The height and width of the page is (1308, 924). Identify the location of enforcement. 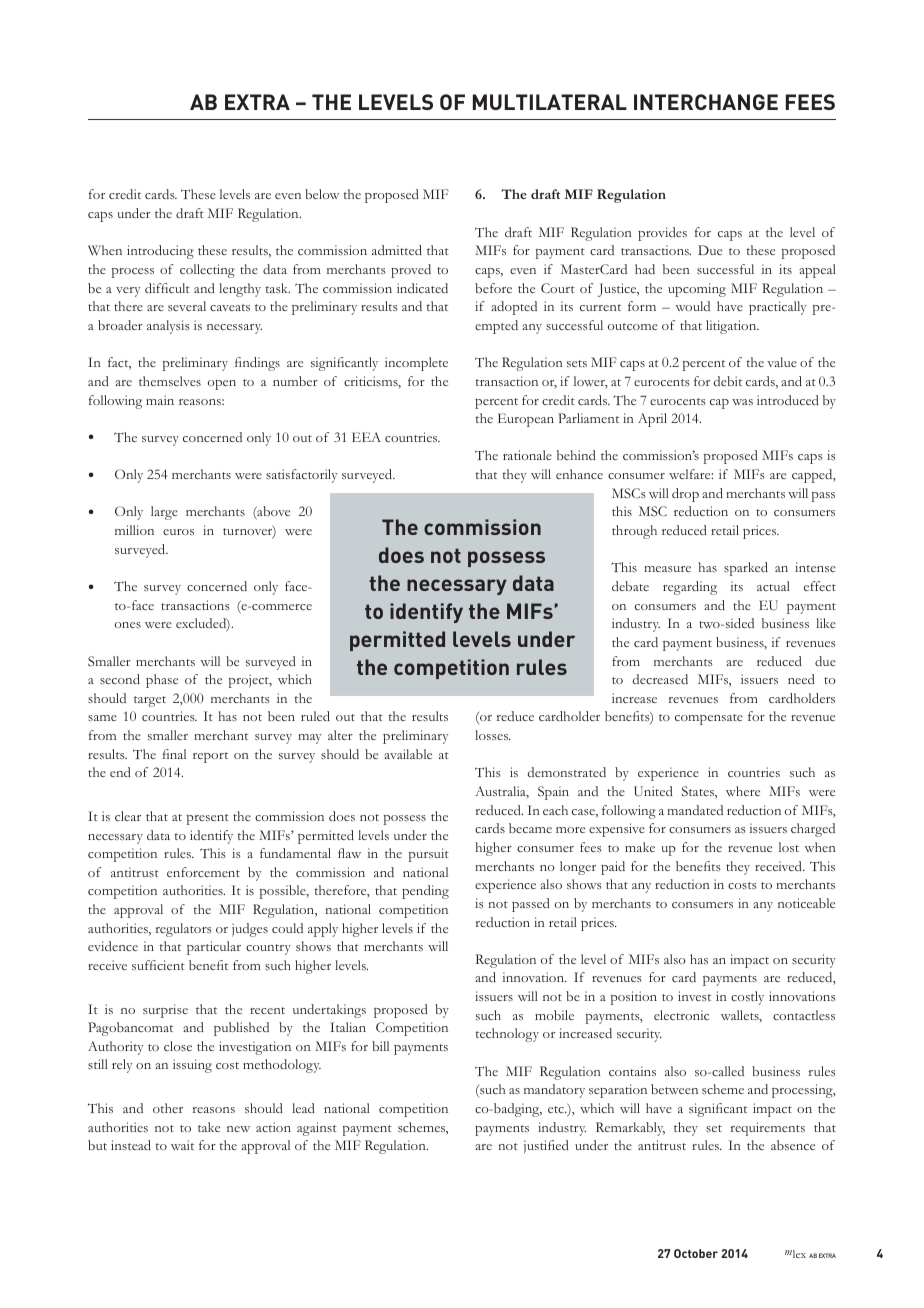
(203, 872).
